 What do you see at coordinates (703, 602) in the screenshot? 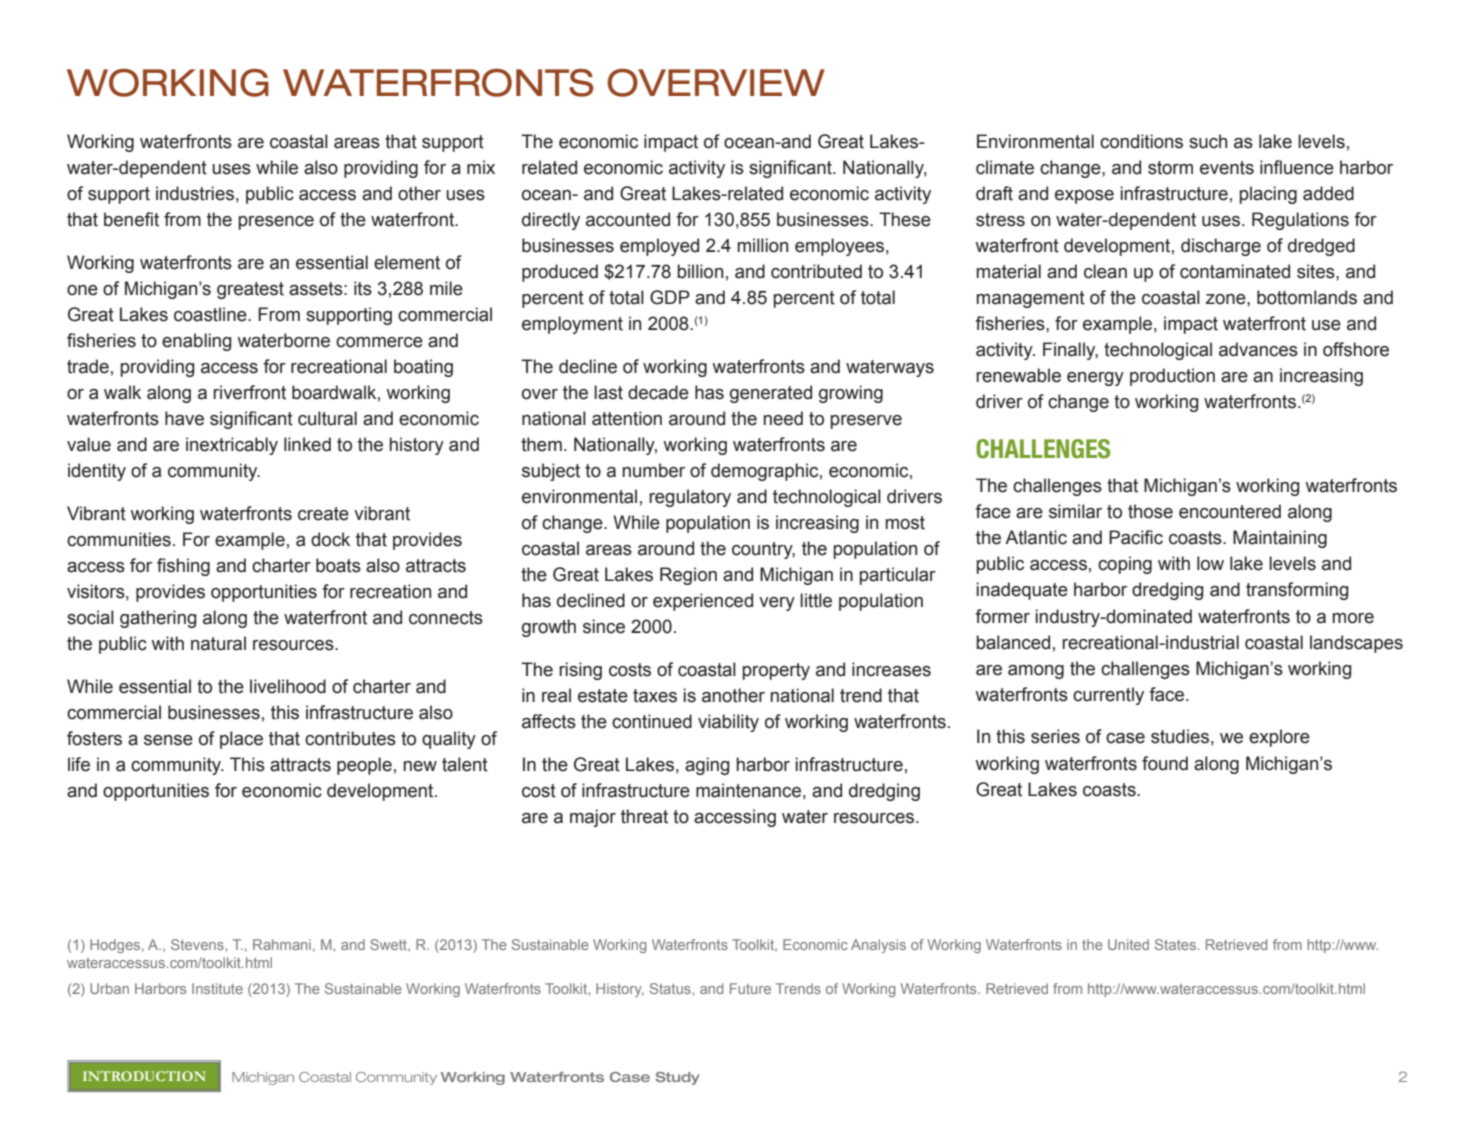
I see `experienced` at bounding box center [703, 602].
